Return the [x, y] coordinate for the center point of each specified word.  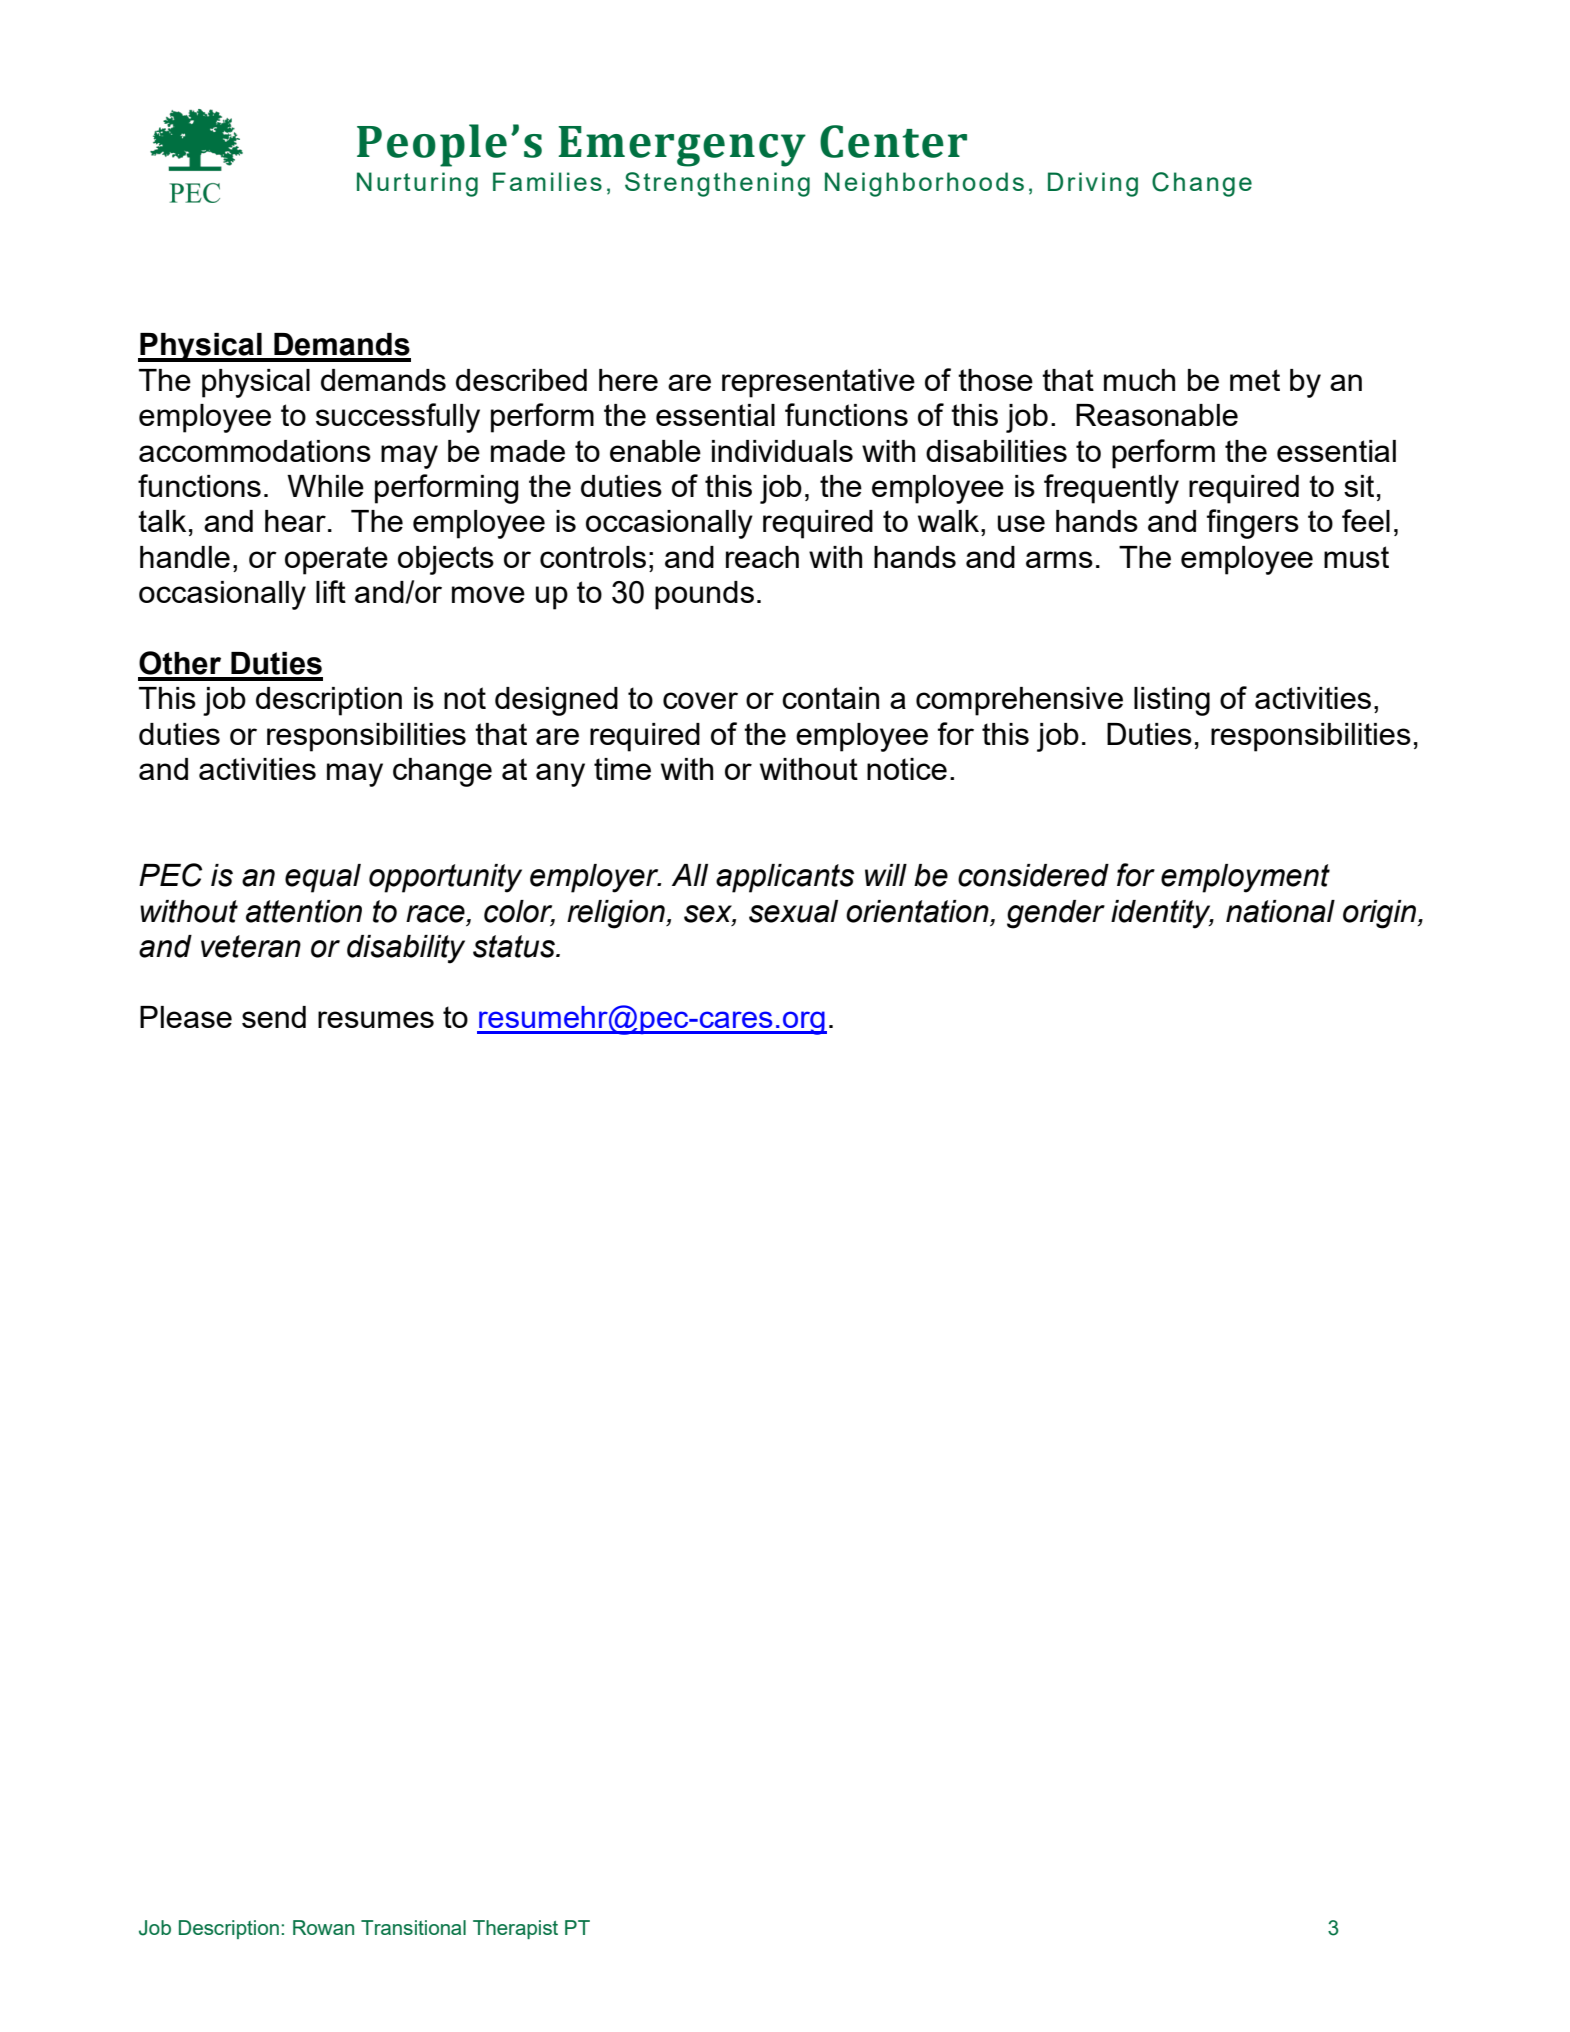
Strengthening [717, 184]
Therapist [515, 1929]
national [1280, 911]
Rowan [323, 1927]
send [274, 1017]
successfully [398, 418]
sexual [793, 911]
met [1255, 380]
